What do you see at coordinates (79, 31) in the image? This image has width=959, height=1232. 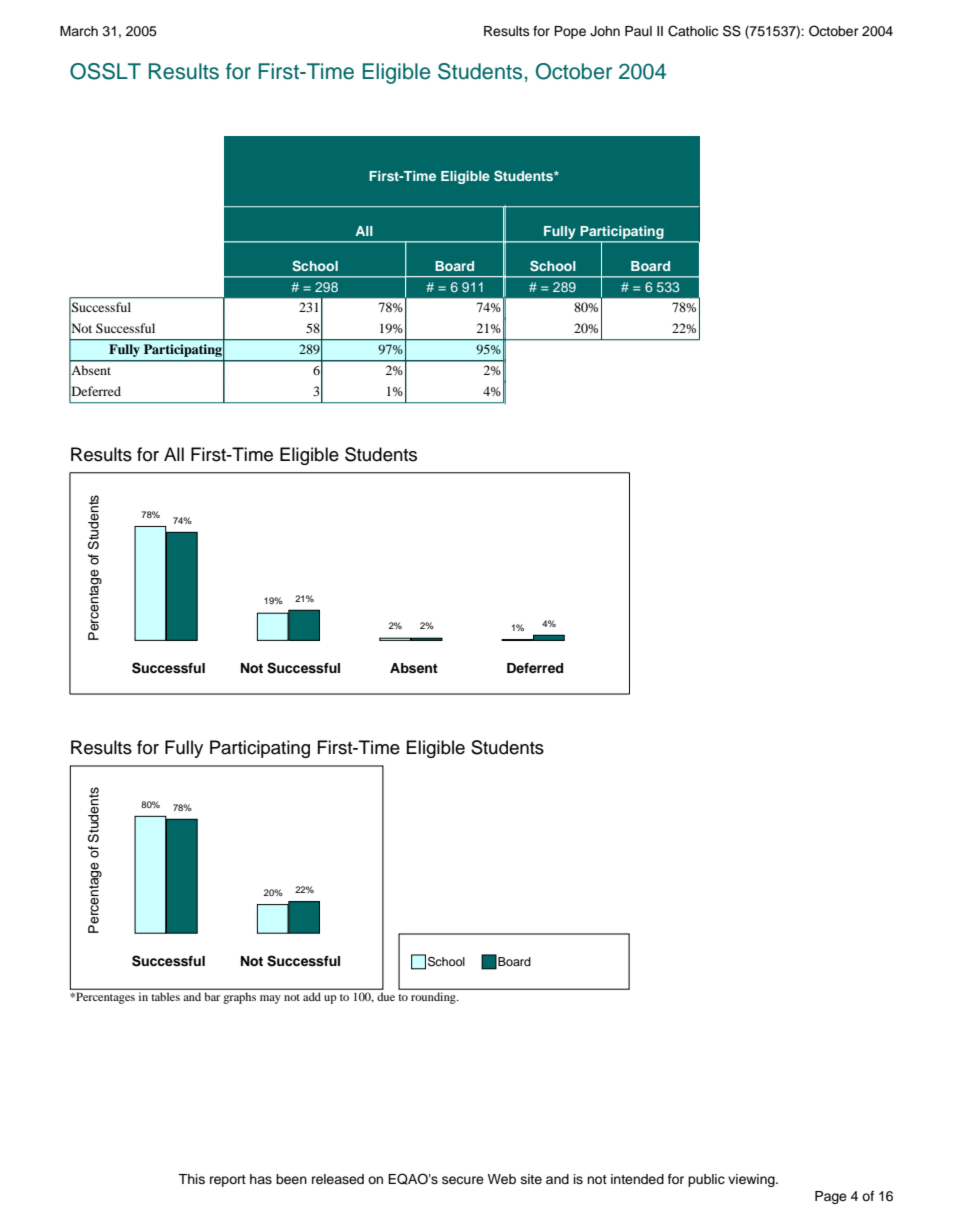 I see `March` at bounding box center [79, 31].
